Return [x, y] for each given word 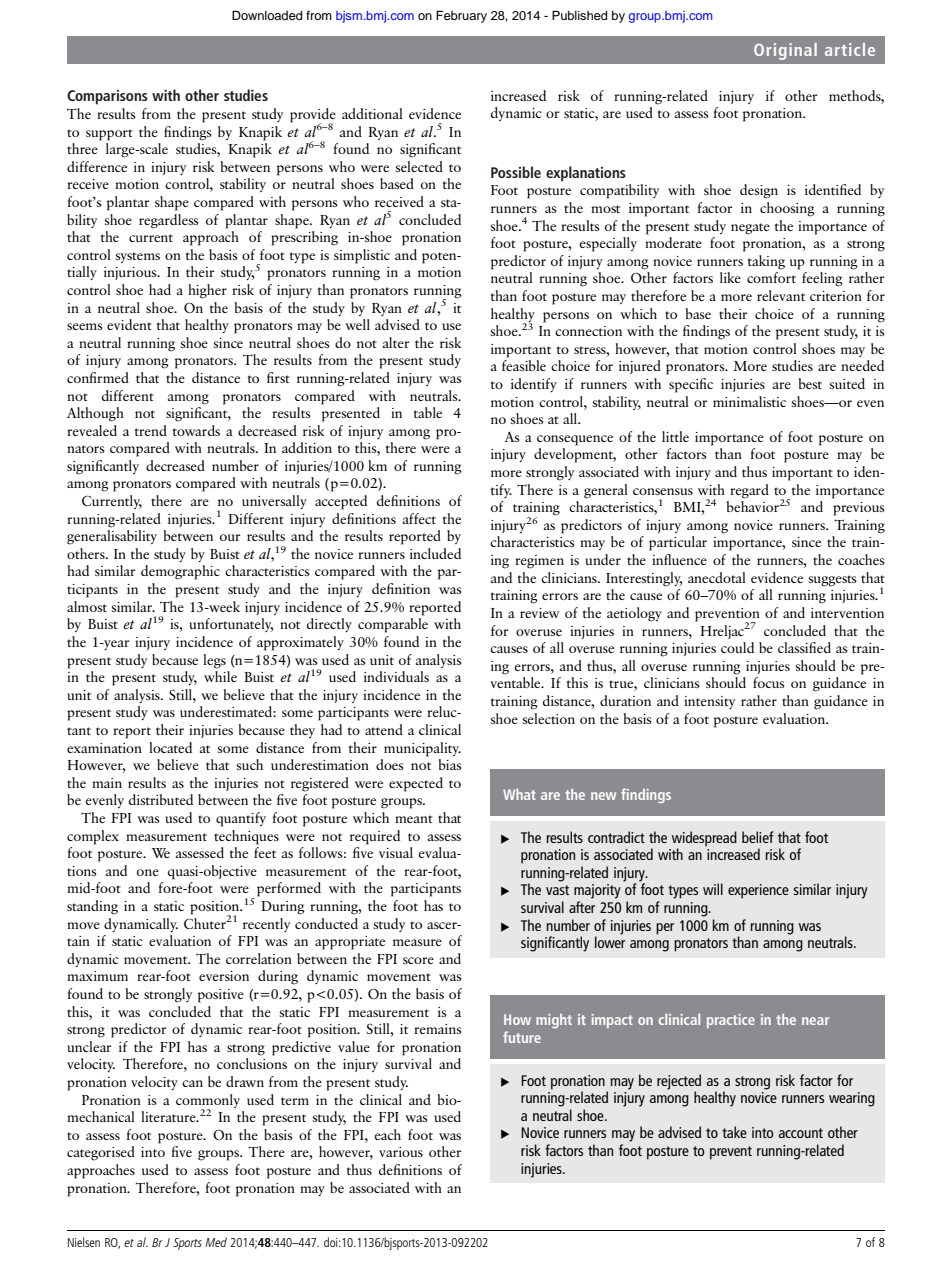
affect [419, 518]
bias [450, 764]
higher [207, 291]
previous [859, 509]
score [418, 960]
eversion [224, 976]
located [170, 747]
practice [731, 1021]
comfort [771, 277]
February [461, 16]
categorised [101, 1153]
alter [396, 342]
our [230, 537]
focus [769, 682]
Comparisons [107, 97]
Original [785, 51]
